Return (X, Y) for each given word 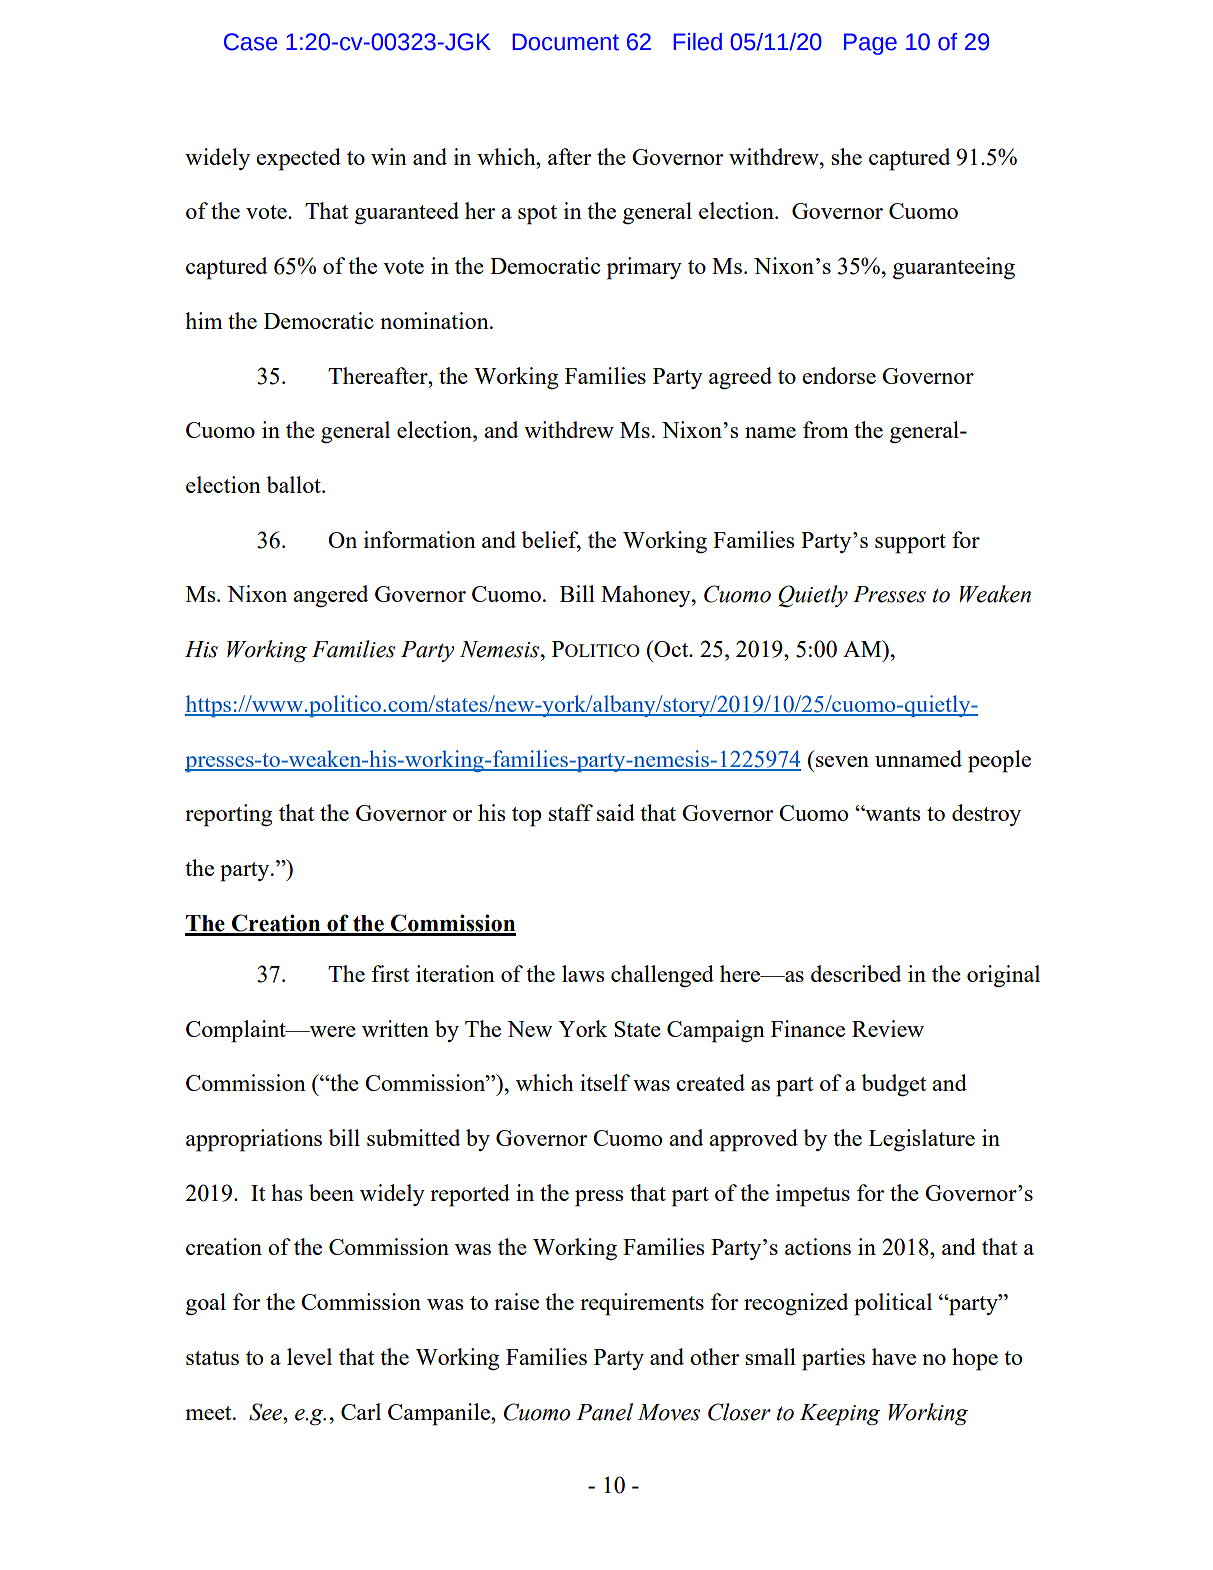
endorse (839, 375)
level (309, 1356)
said (616, 812)
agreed (740, 378)
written (395, 1028)
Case (251, 42)
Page (870, 44)
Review (888, 1028)
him (204, 320)
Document (566, 42)
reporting (229, 815)
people (999, 761)
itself (605, 1082)
